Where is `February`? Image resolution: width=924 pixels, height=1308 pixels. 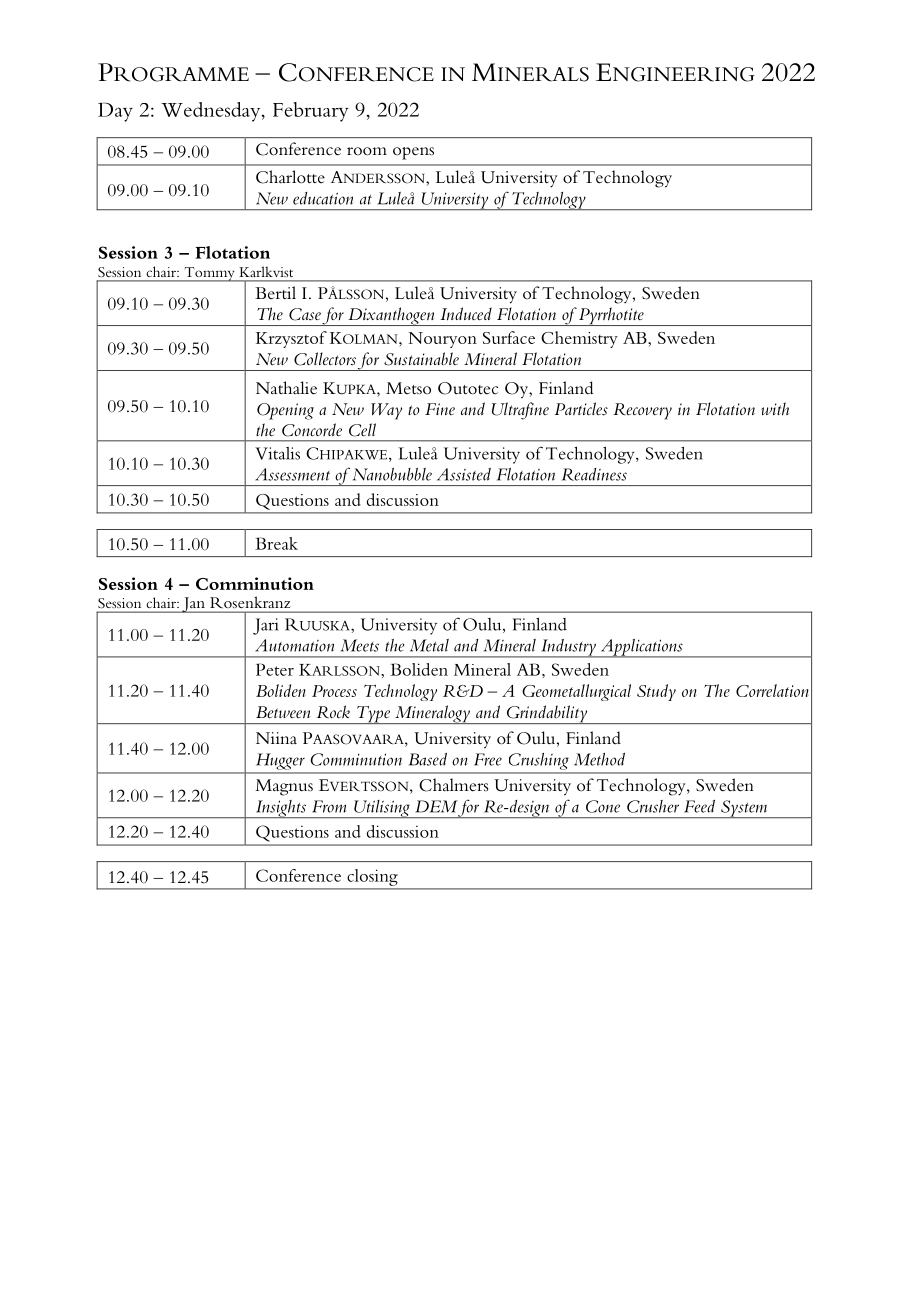 February is located at coordinates (311, 112).
